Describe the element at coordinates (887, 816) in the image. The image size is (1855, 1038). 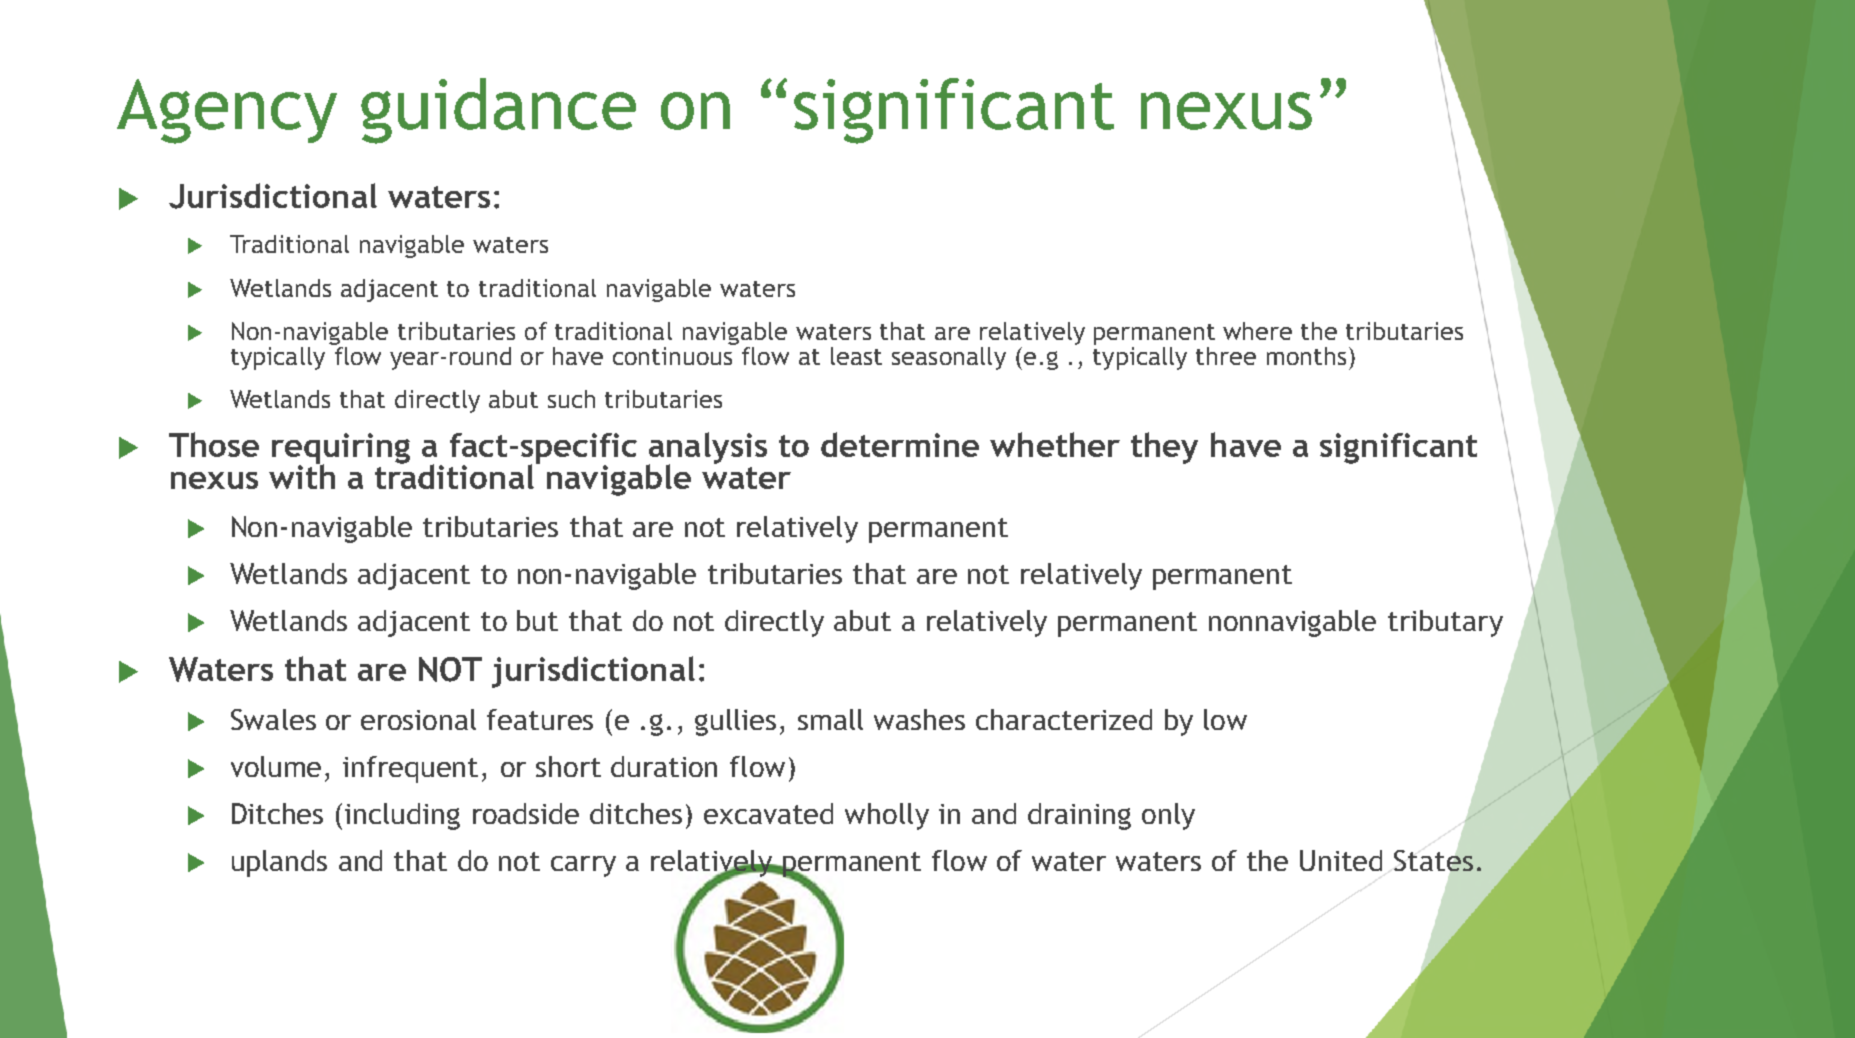
I see `wholly` at that location.
